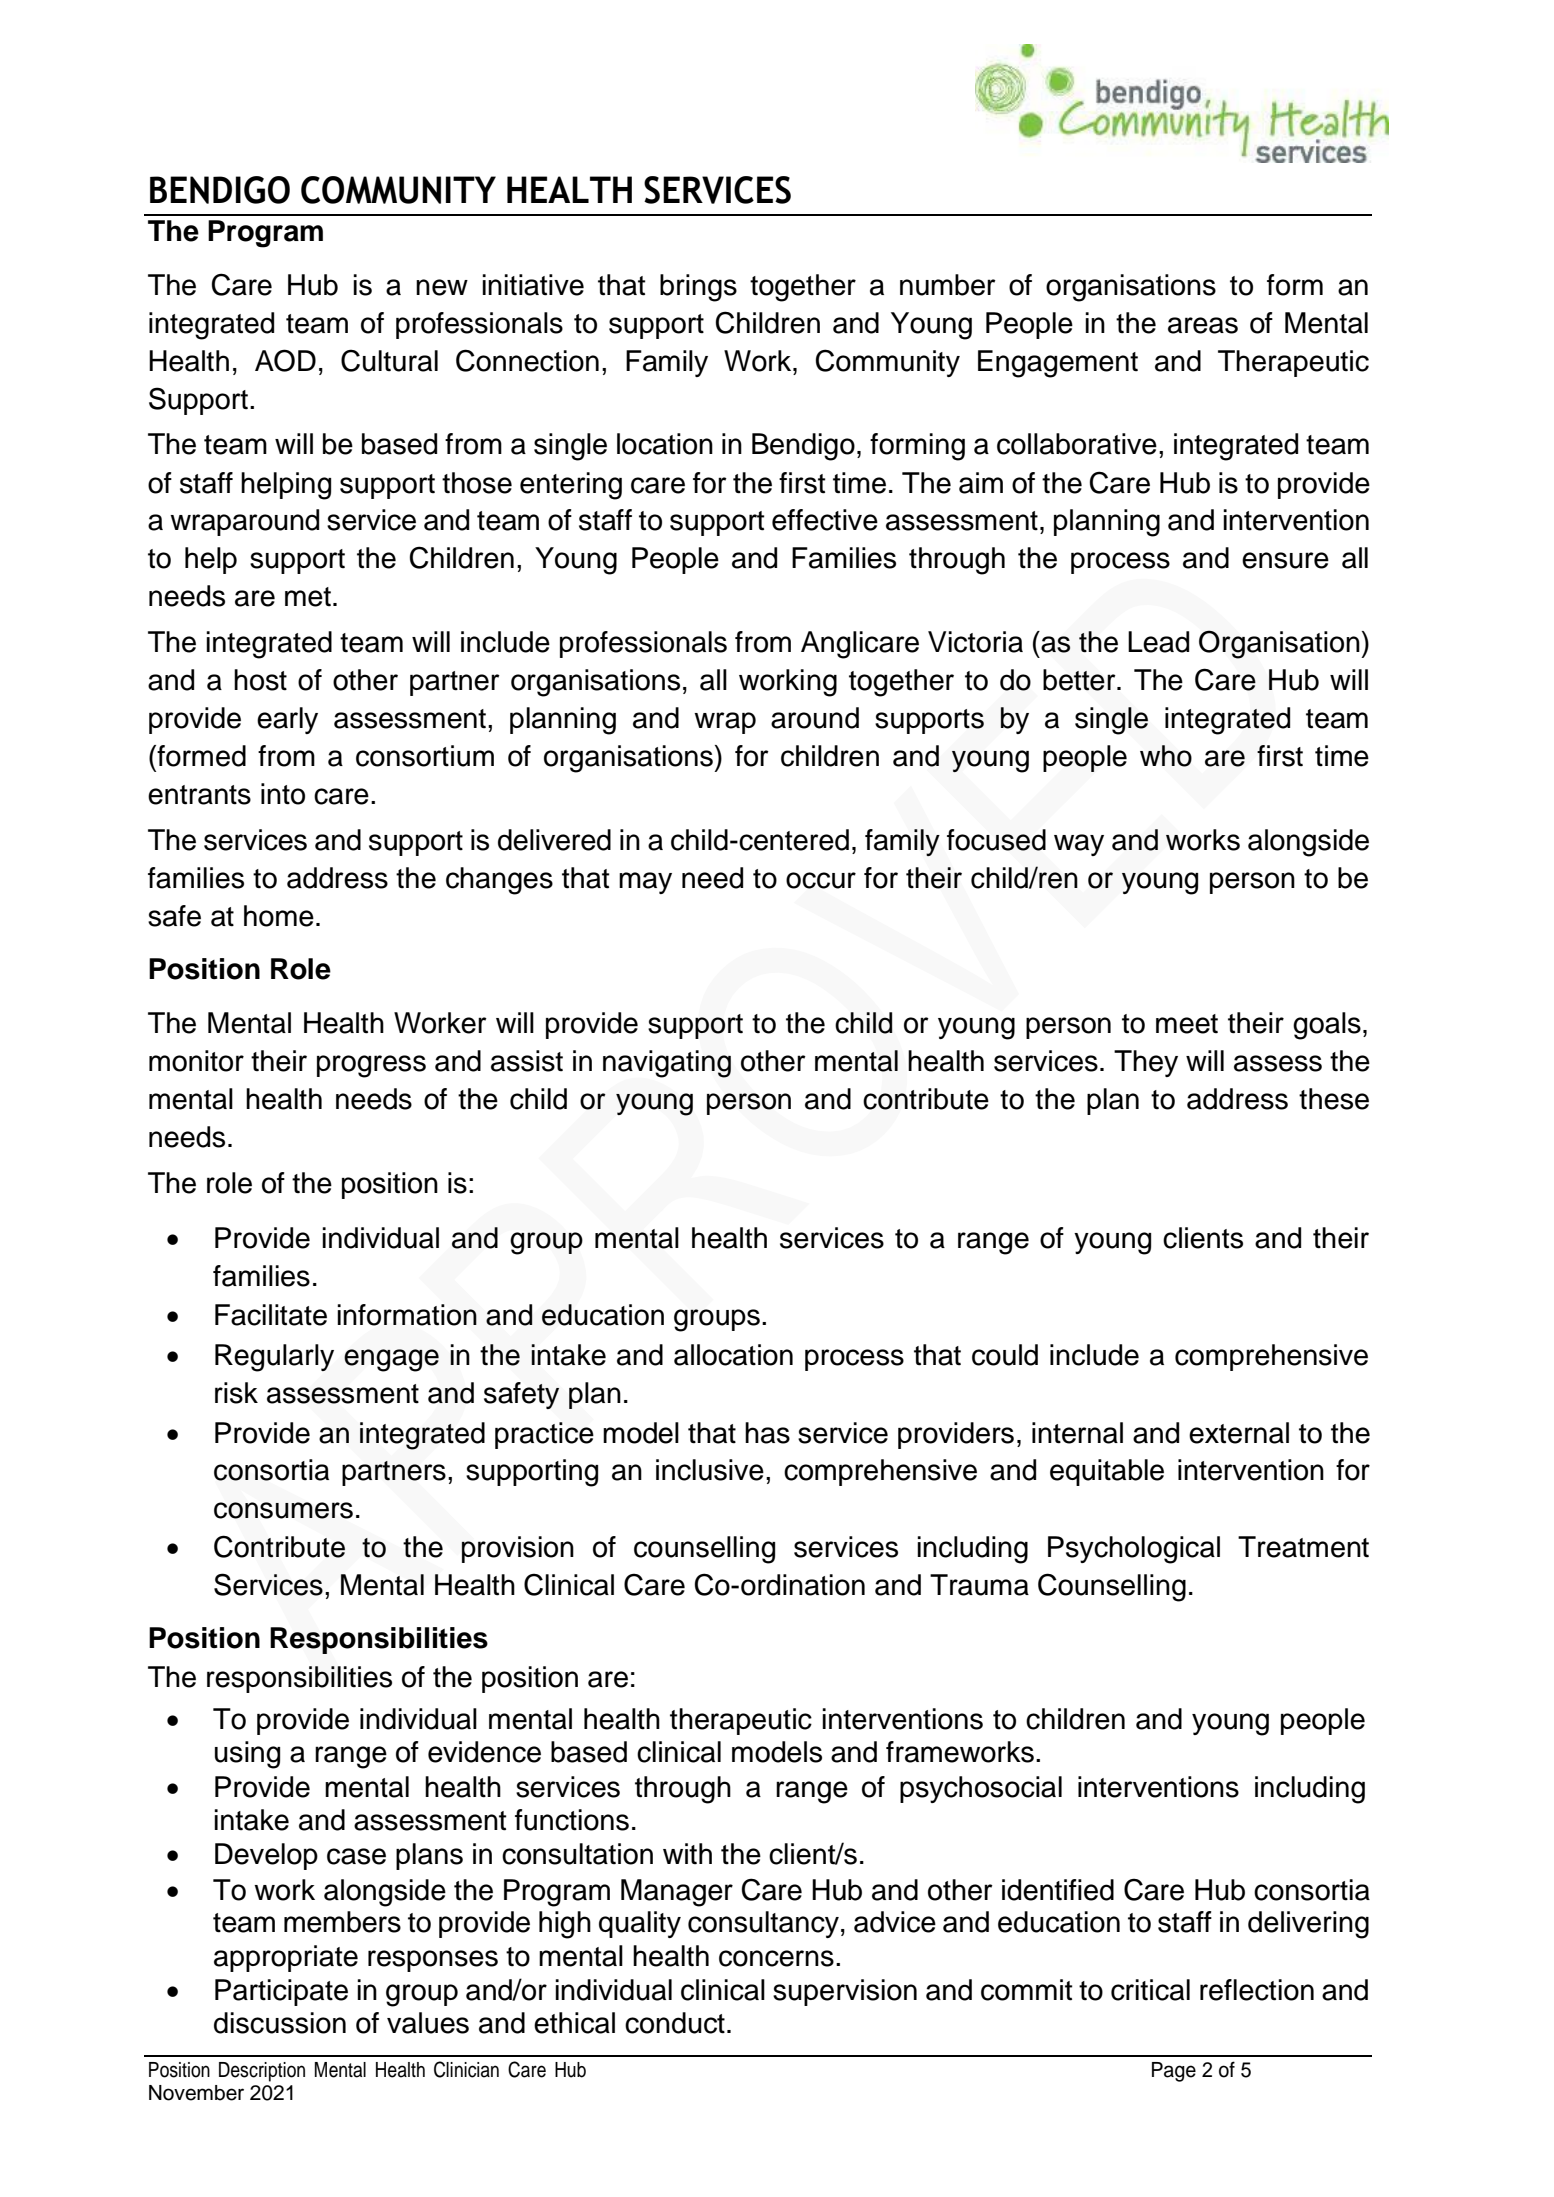 This document has height=2197, width=1554. Describe the element at coordinates (1146, 1063) in the document. I see `They` at that location.
